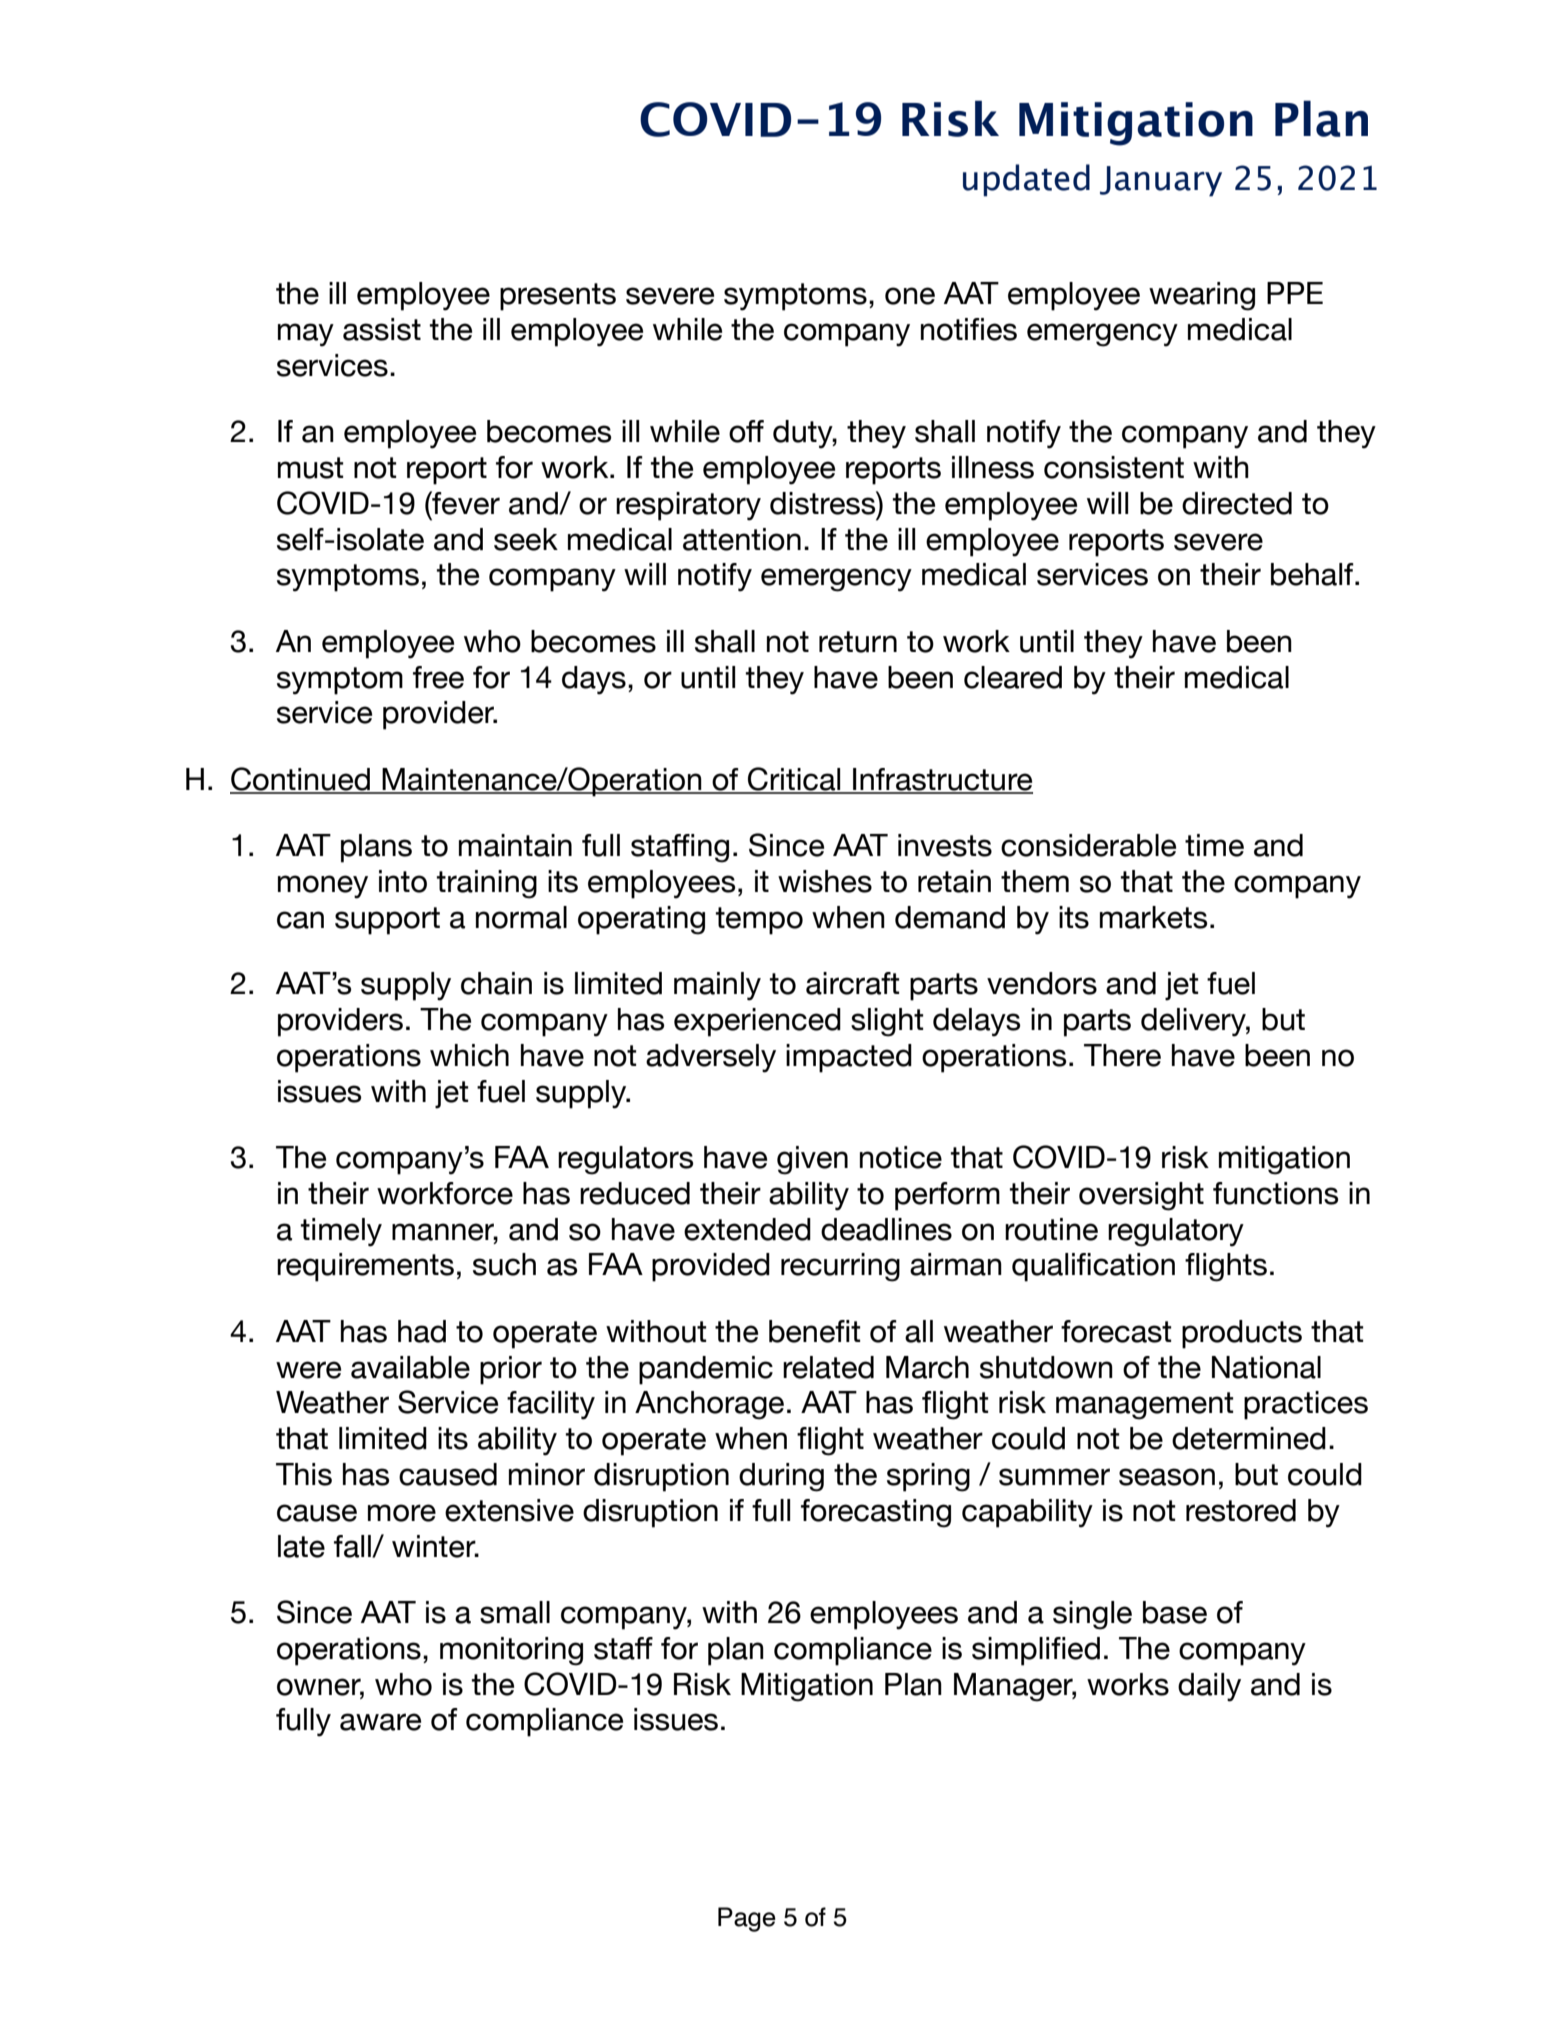  What do you see at coordinates (1161, 181) in the document?
I see `January` at bounding box center [1161, 181].
